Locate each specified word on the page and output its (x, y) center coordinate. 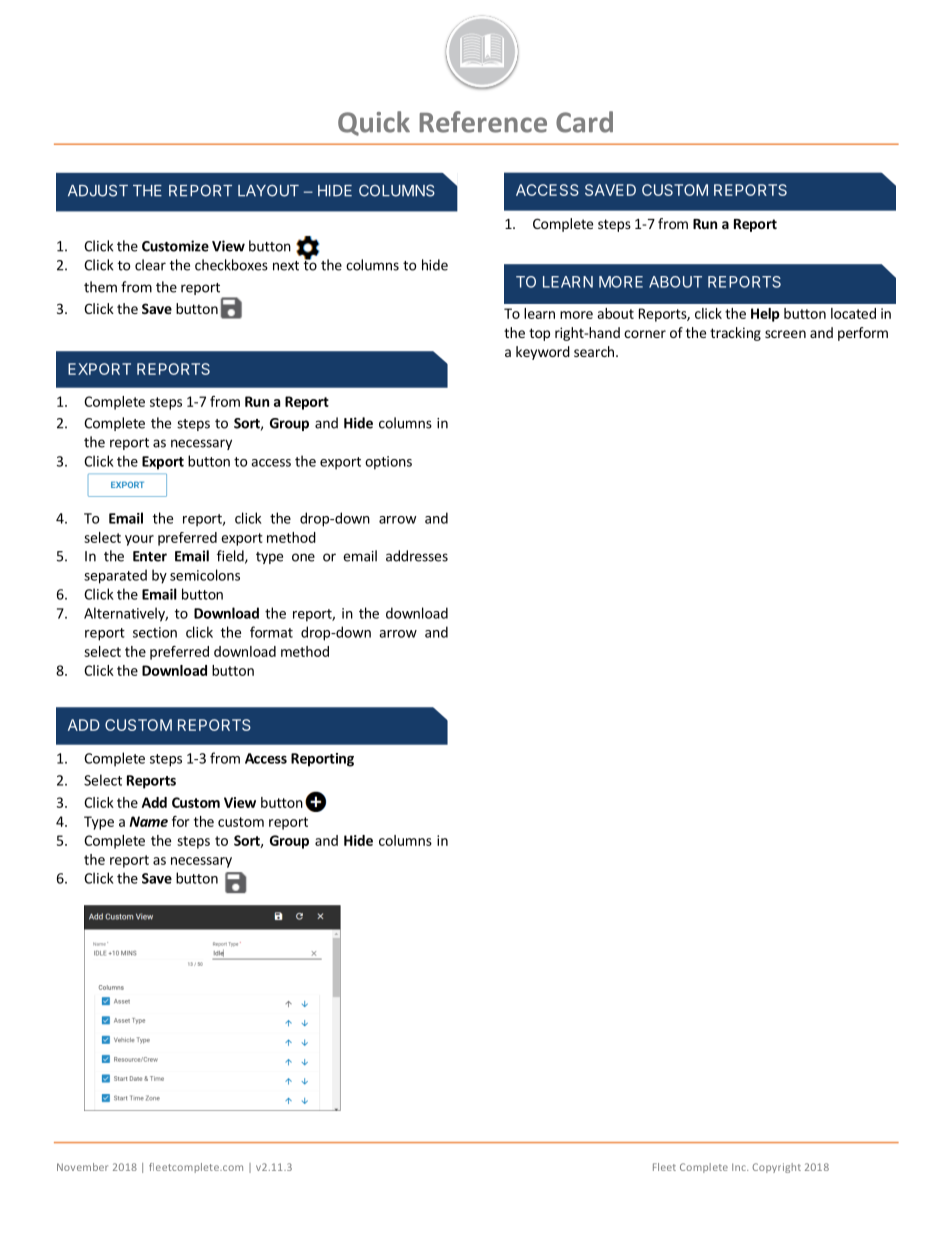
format (271, 632)
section (155, 632)
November (82, 1167)
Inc (740, 1167)
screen (785, 334)
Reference (483, 122)
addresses (417, 556)
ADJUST (98, 190)
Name (148, 821)
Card (584, 122)
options (388, 463)
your (139, 540)
